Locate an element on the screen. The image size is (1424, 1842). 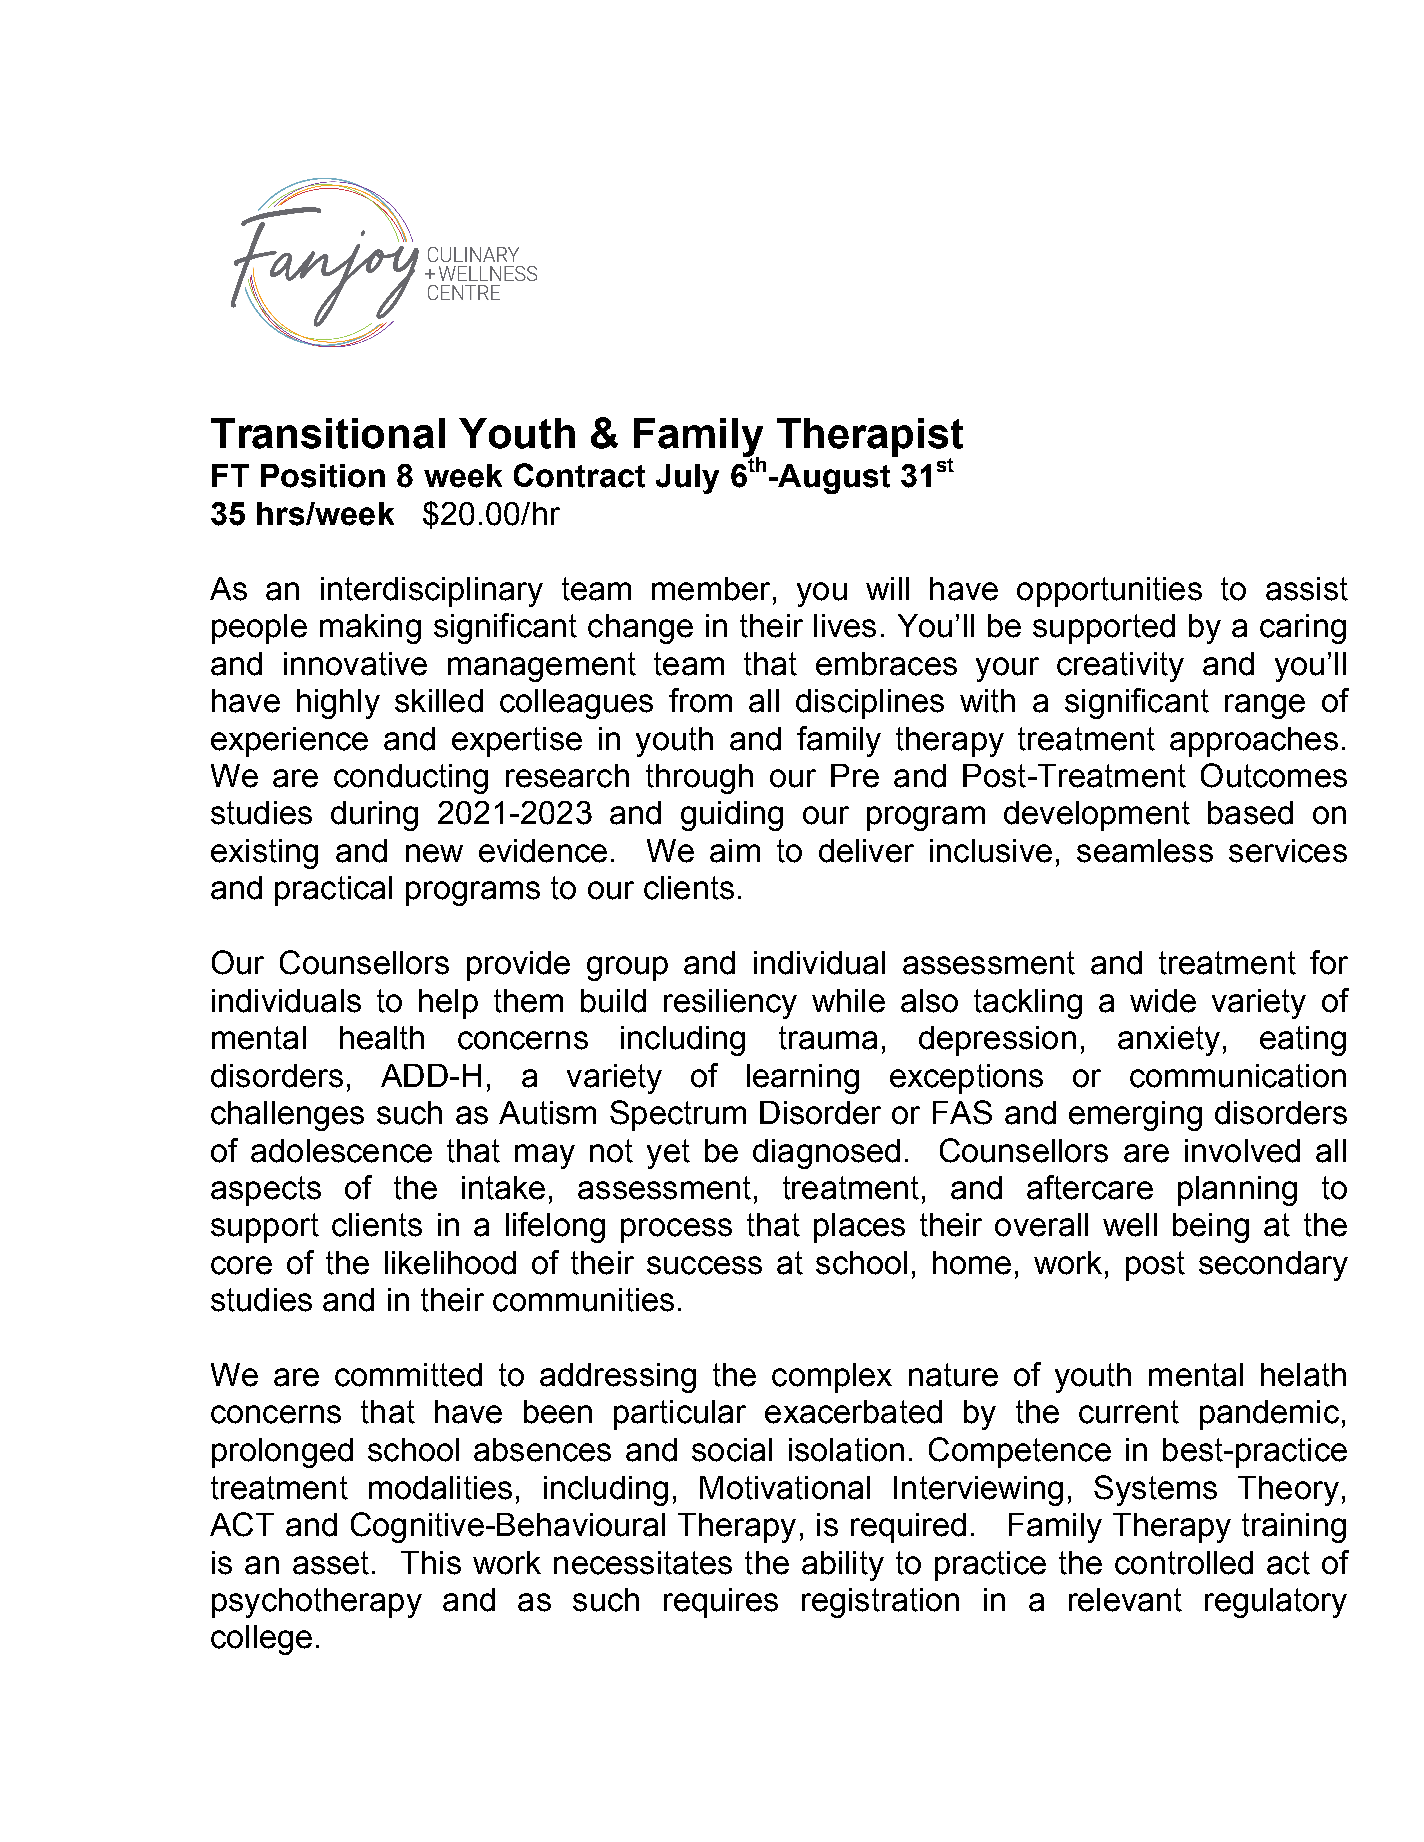
relevant is located at coordinates (1125, 1600).
